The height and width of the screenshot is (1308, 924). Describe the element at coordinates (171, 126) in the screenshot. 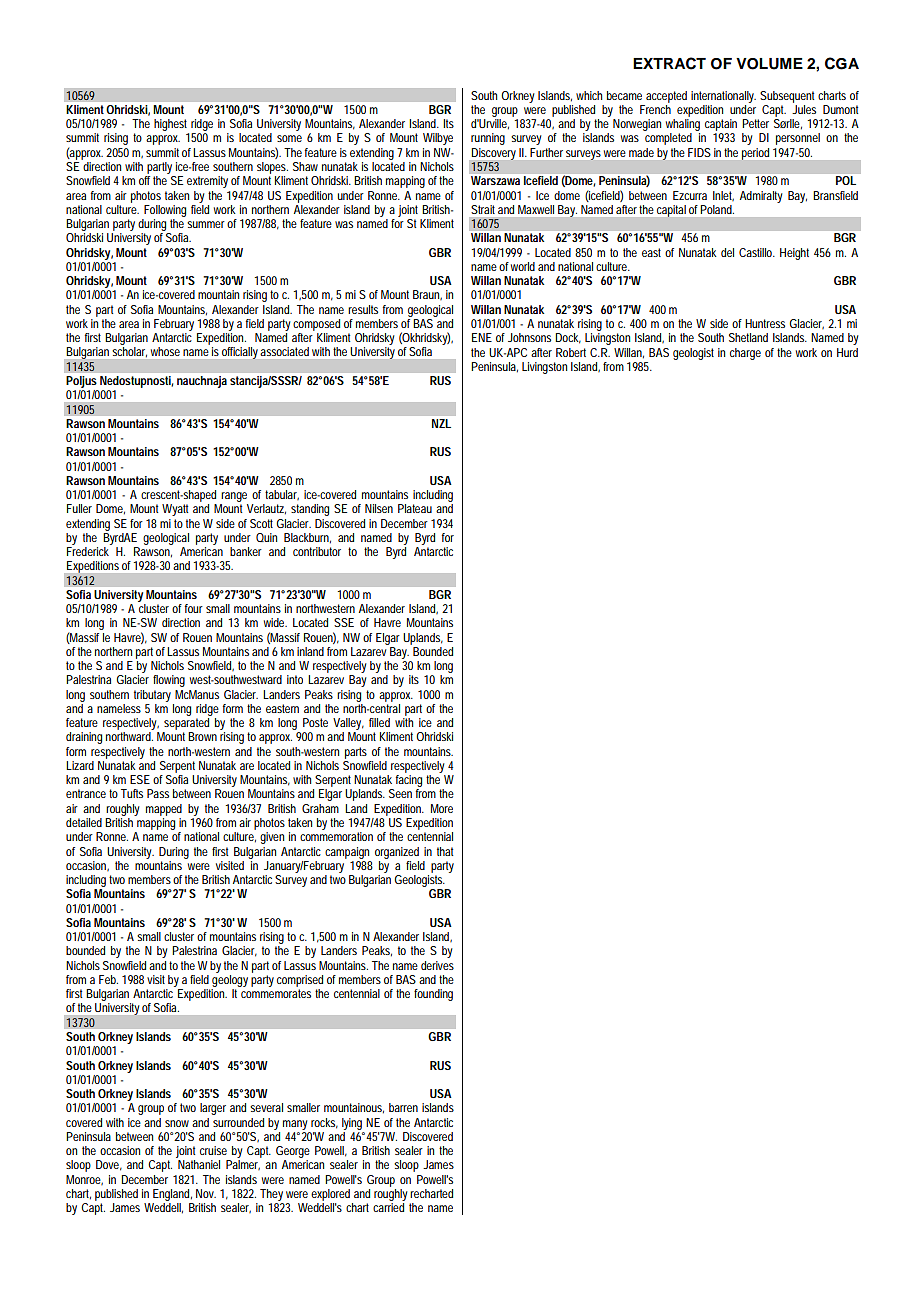

I see `highest` at that location.
